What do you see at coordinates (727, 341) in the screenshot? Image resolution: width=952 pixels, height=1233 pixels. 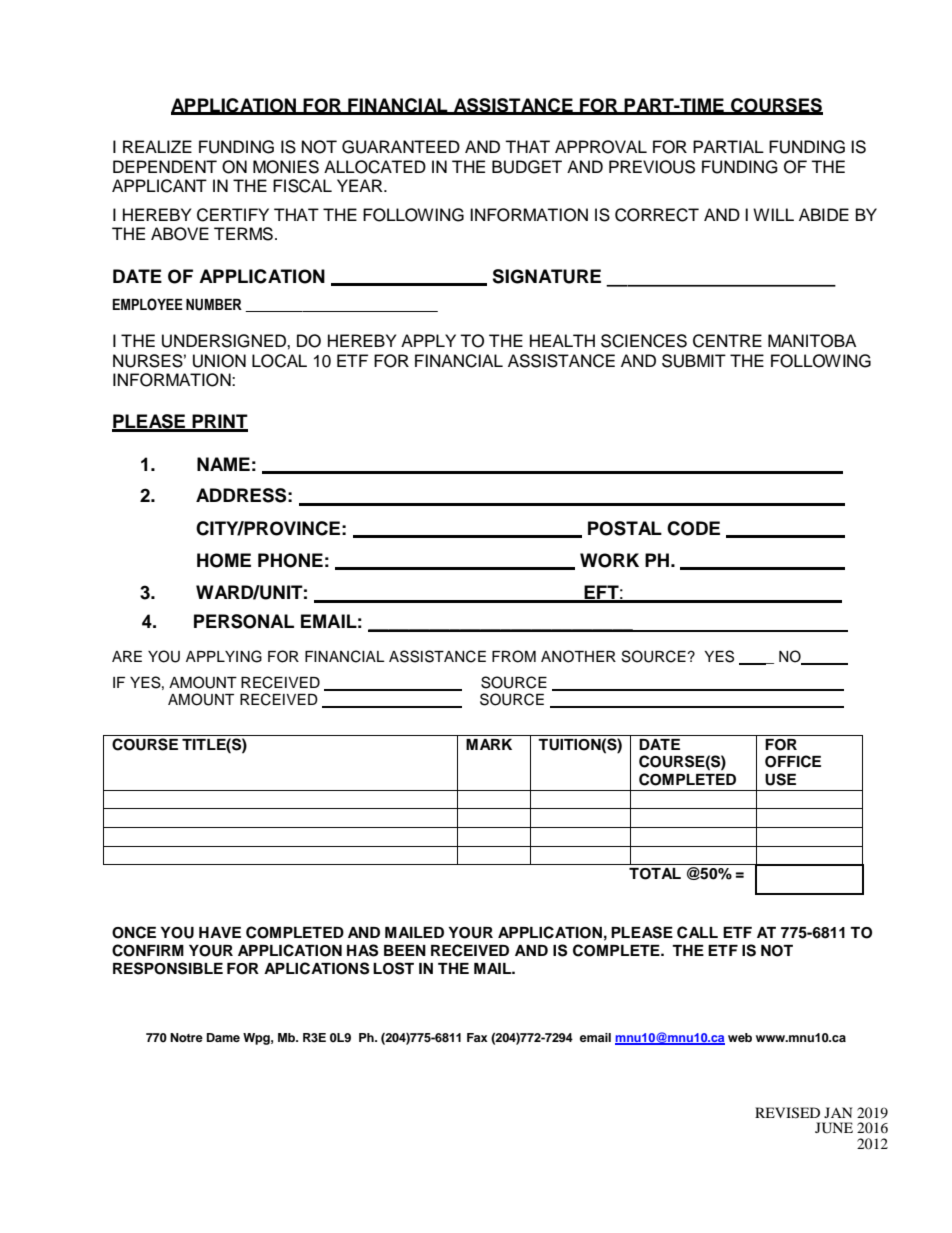 I see `CENTRE` at bounding box center [727, 341].
